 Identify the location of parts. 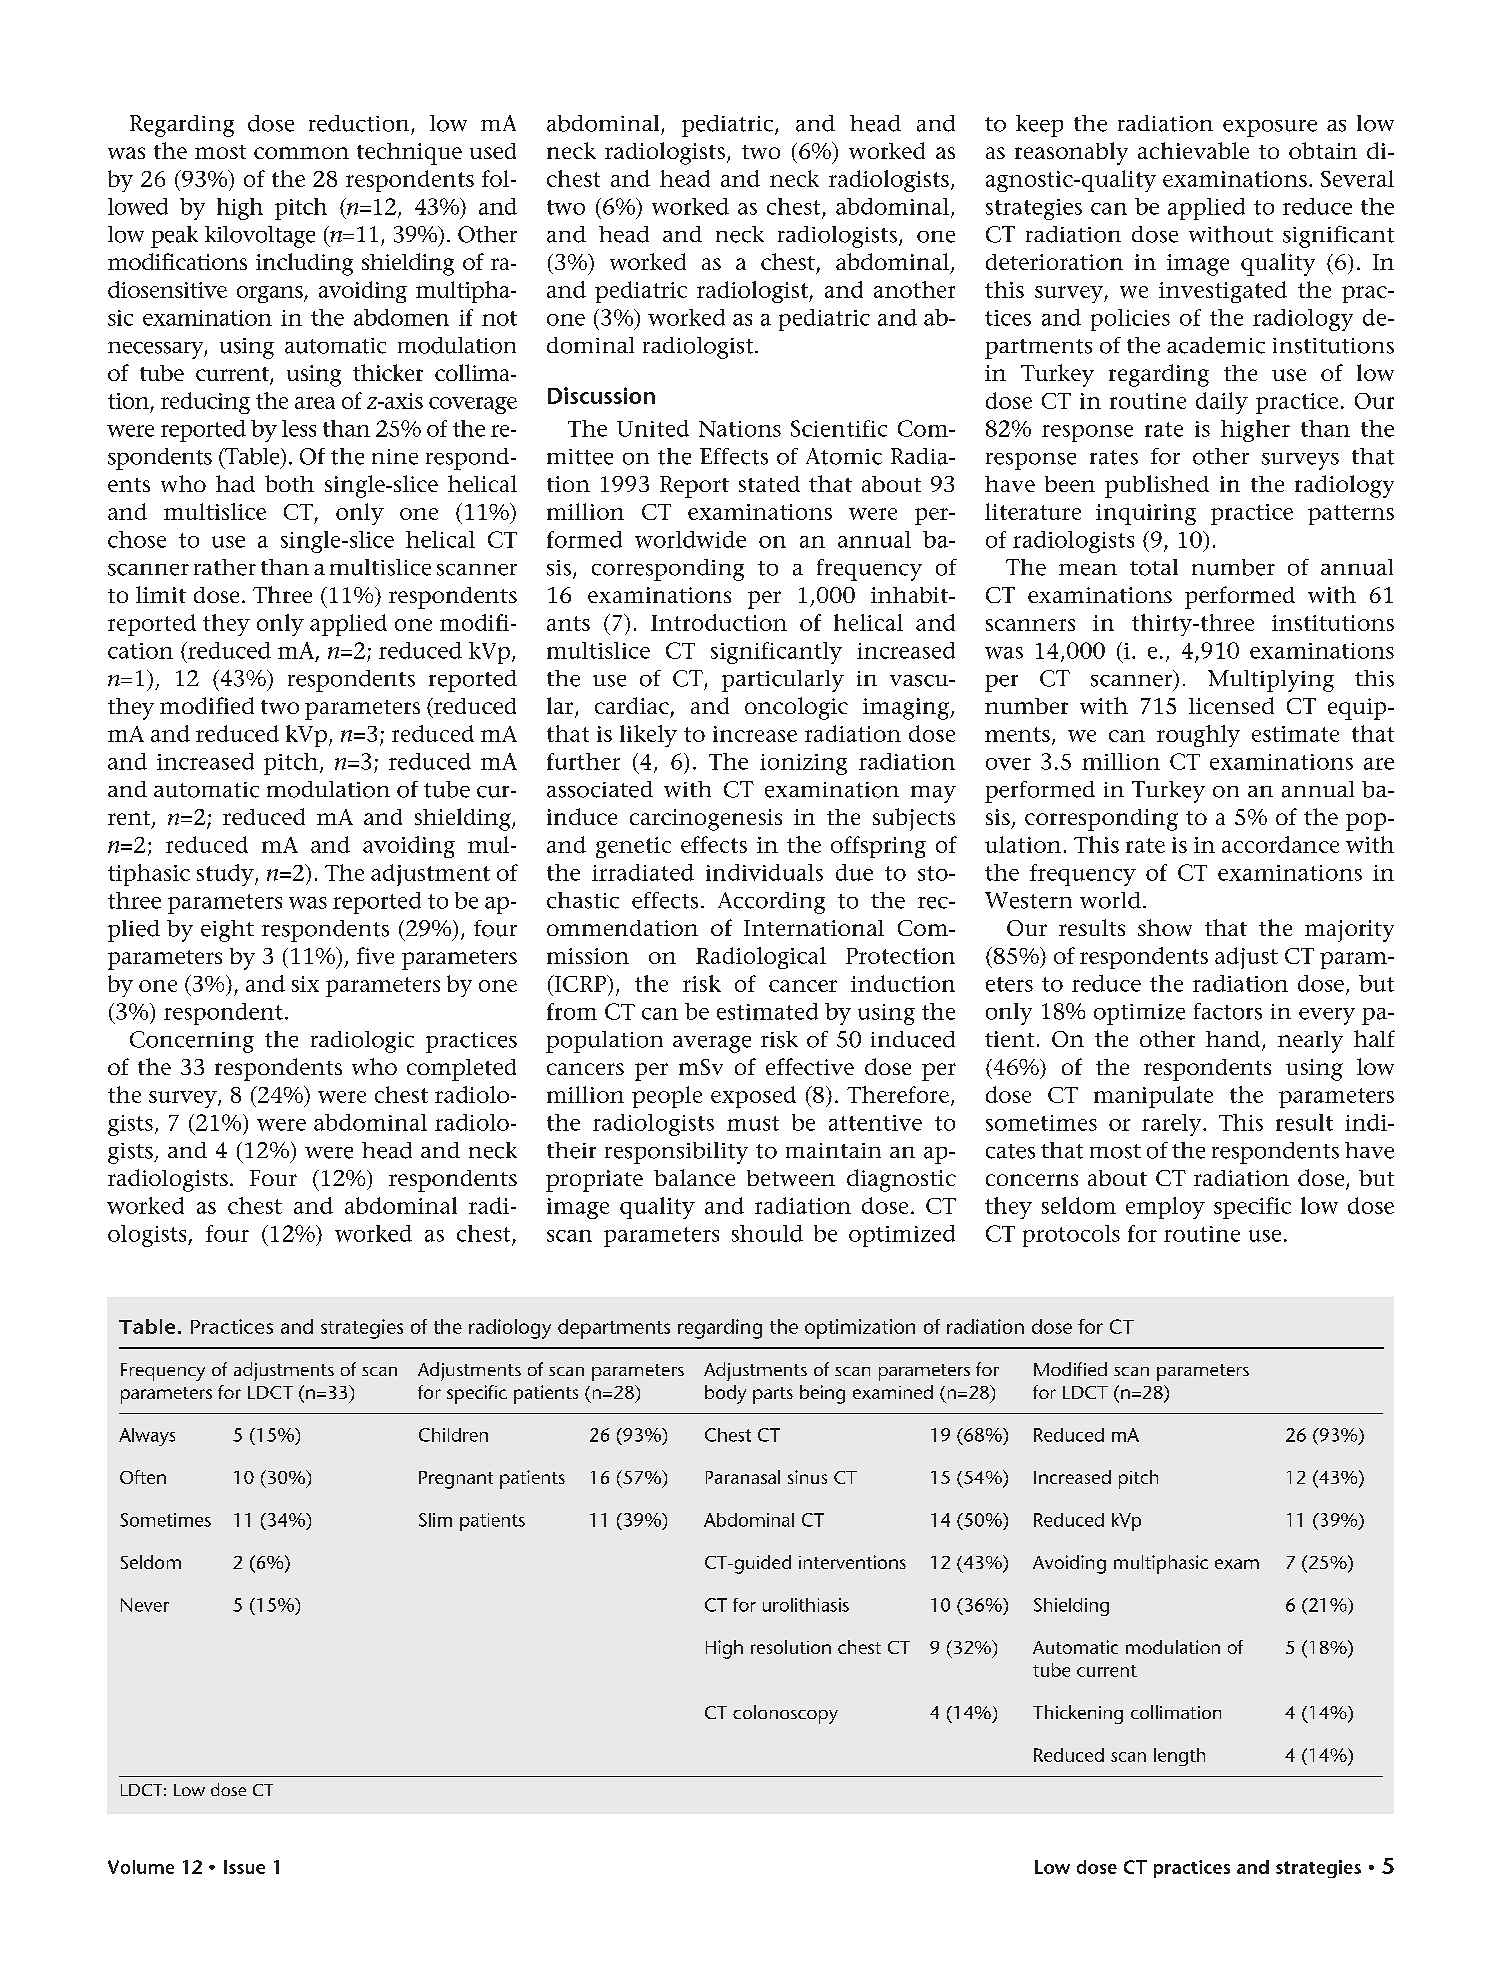
(773, 1395).
